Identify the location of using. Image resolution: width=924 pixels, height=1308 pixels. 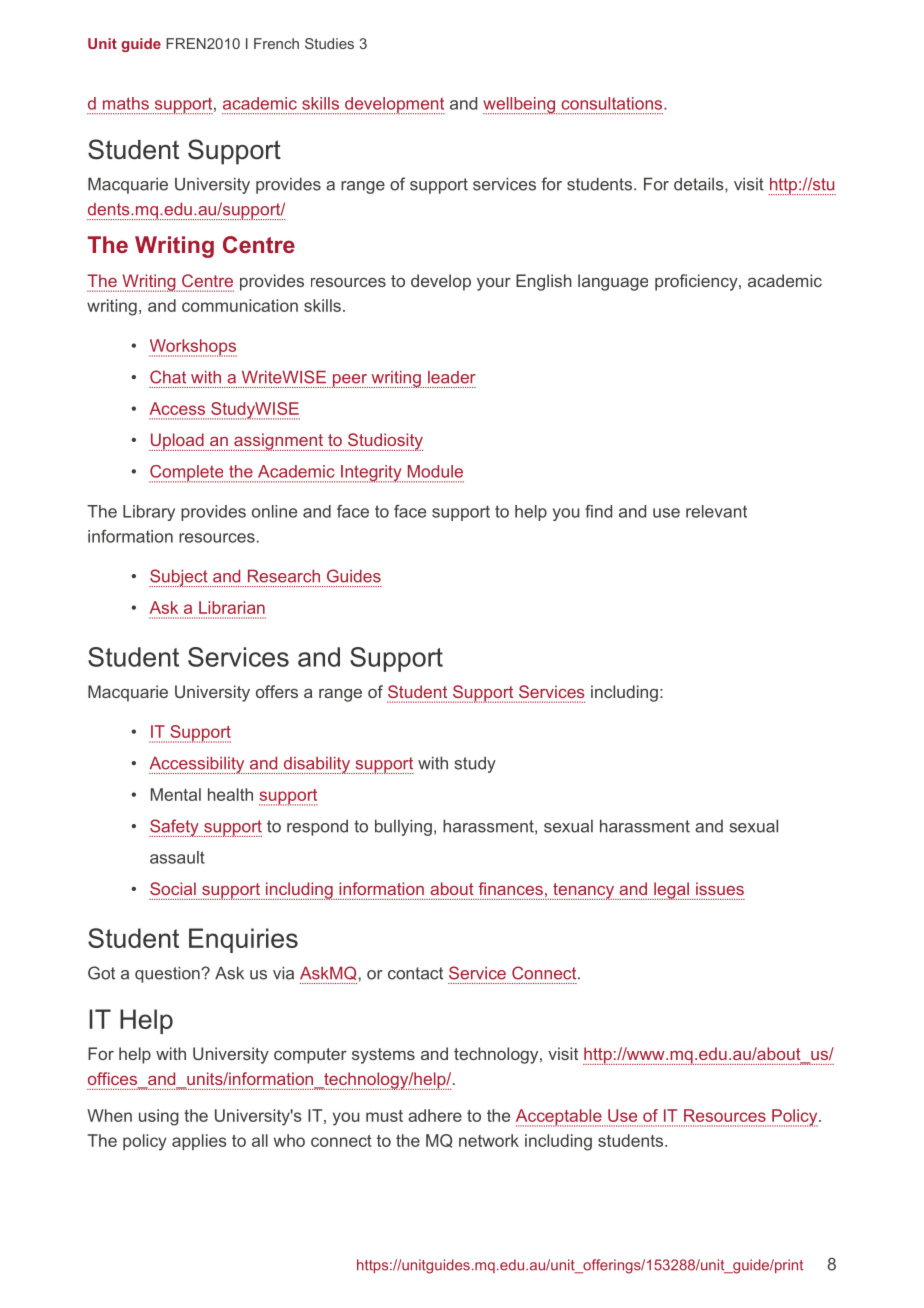
(159, 1117).
